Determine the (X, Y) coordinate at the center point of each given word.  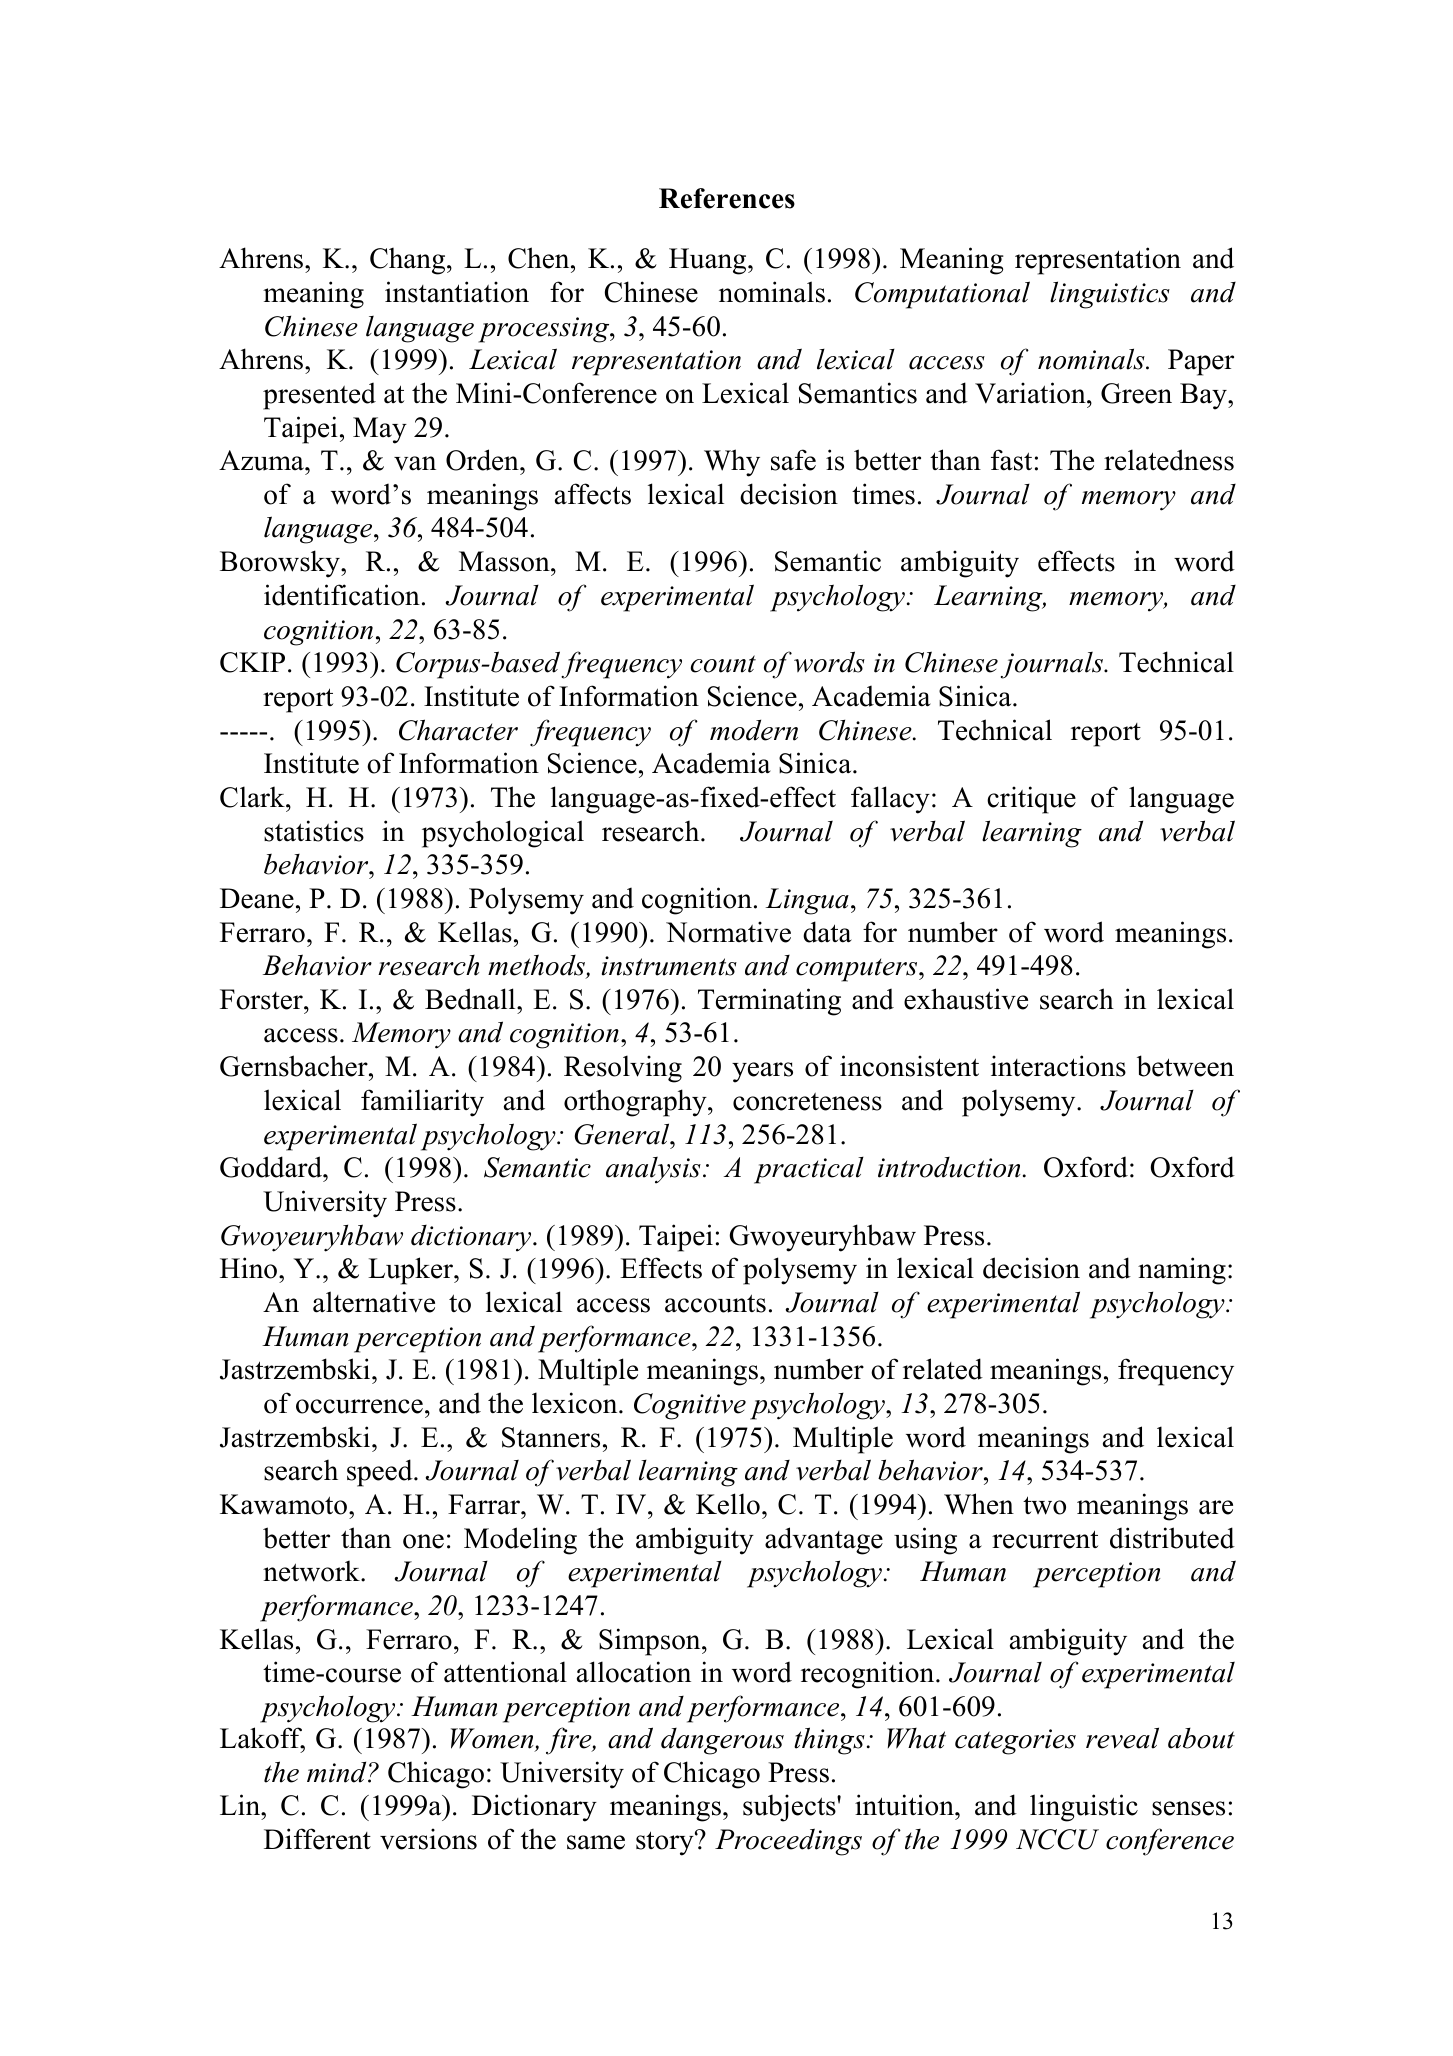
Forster (262, 999)
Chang (409, 261)
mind (338, 1772)
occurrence (359, 1406)
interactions (1058, 1066)
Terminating (769, 1002)
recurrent (1045, 1539)
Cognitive (690, 1406)
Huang (709, 261)
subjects (790, 1808)
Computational (942, 295)
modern (754, 730)
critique (1031, 800)
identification (342, 595)
